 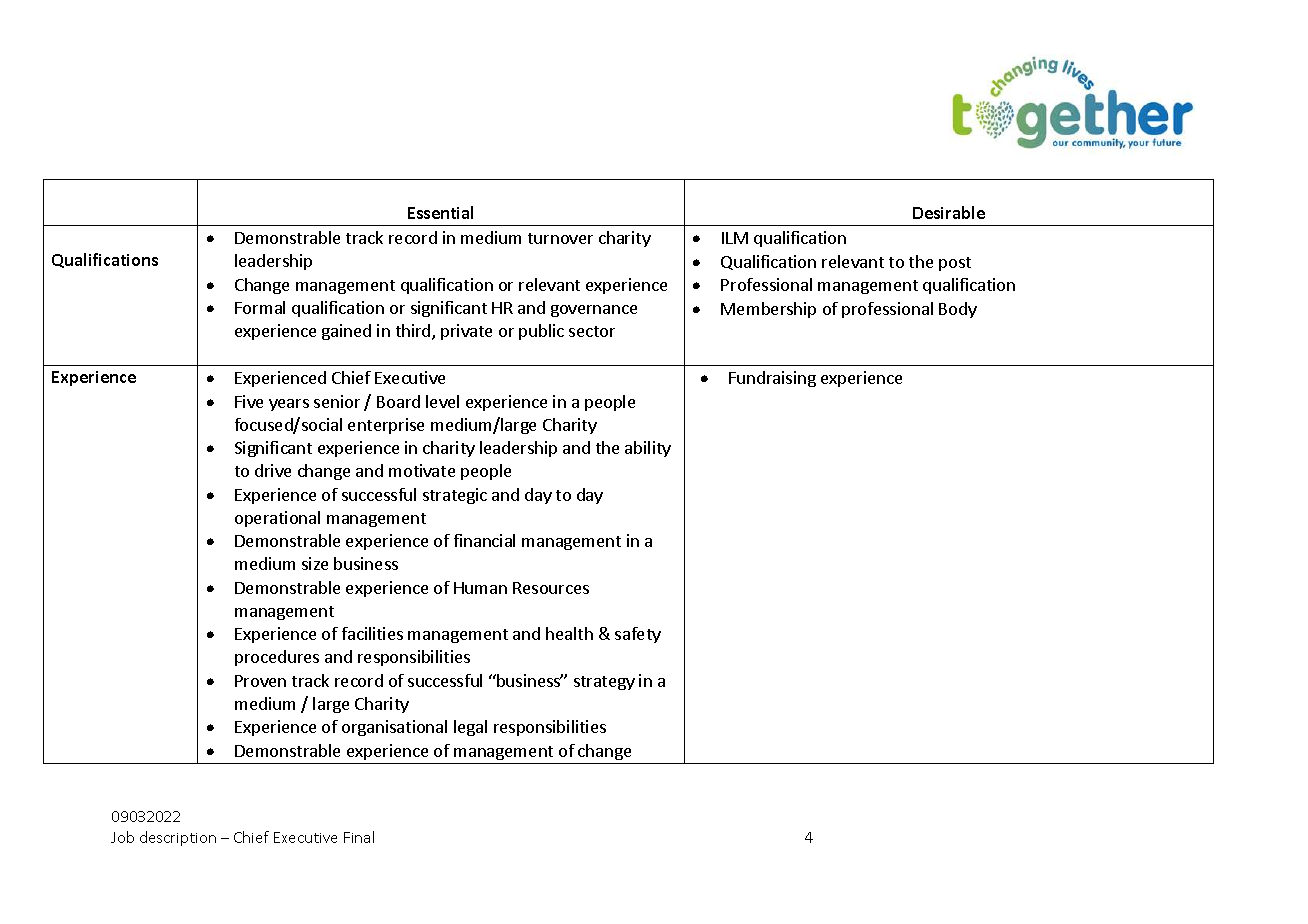 I want to click on safety, so click(x=638, y=635).
